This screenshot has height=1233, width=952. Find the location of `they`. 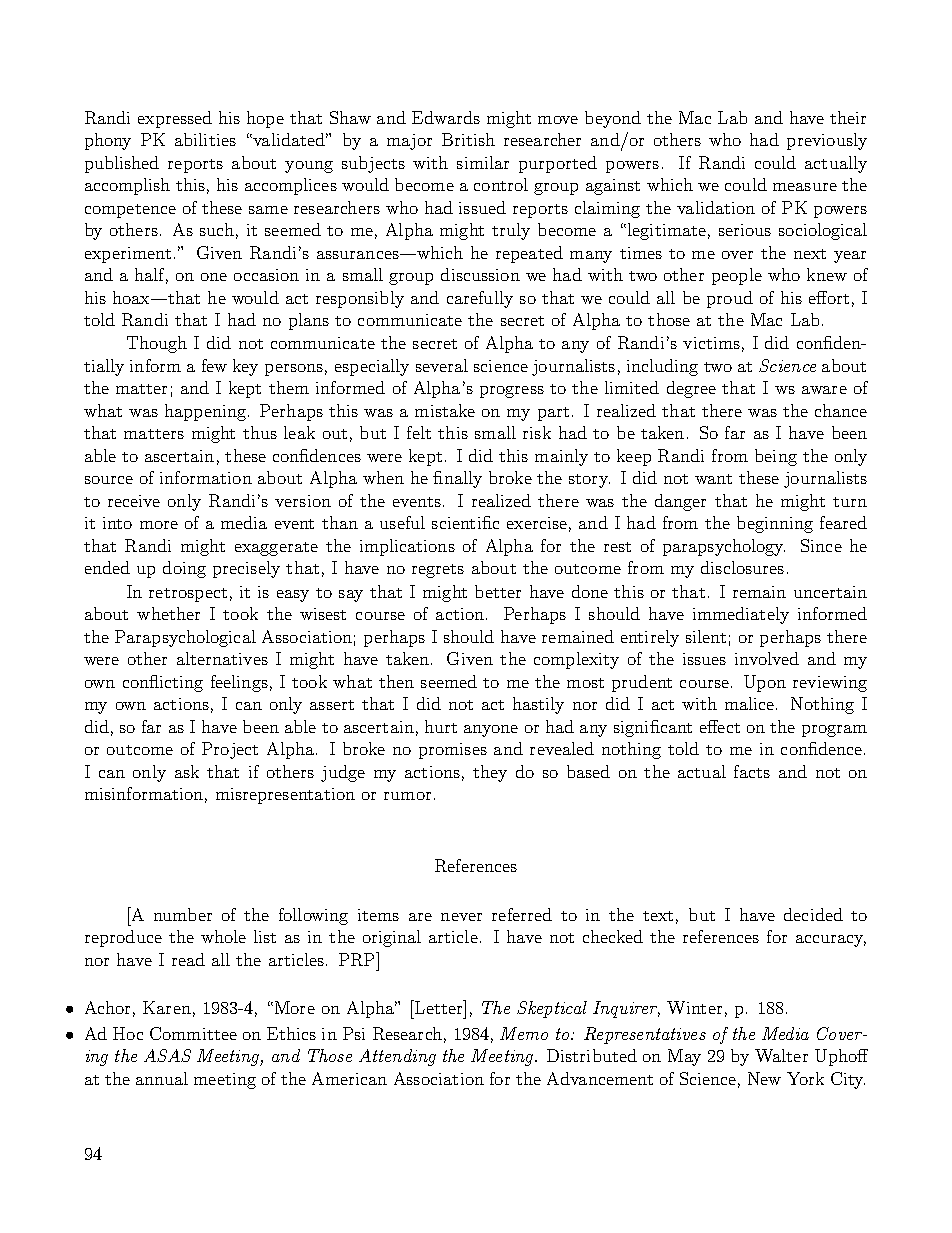

they is located at coordinates (490, 773).
